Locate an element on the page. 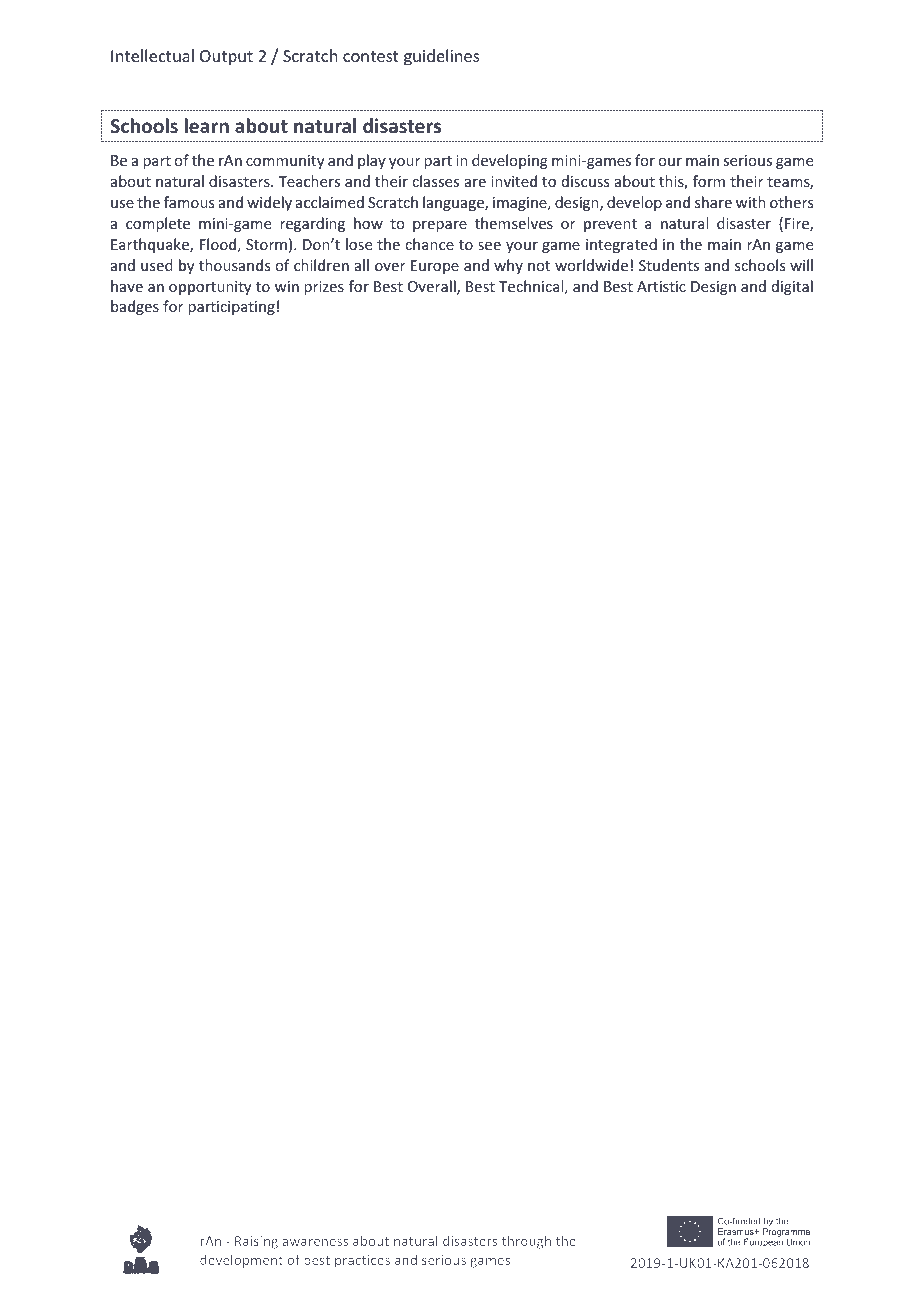 This image has width=924, height=1308. Artistic is located at coordinates (661, 286).
